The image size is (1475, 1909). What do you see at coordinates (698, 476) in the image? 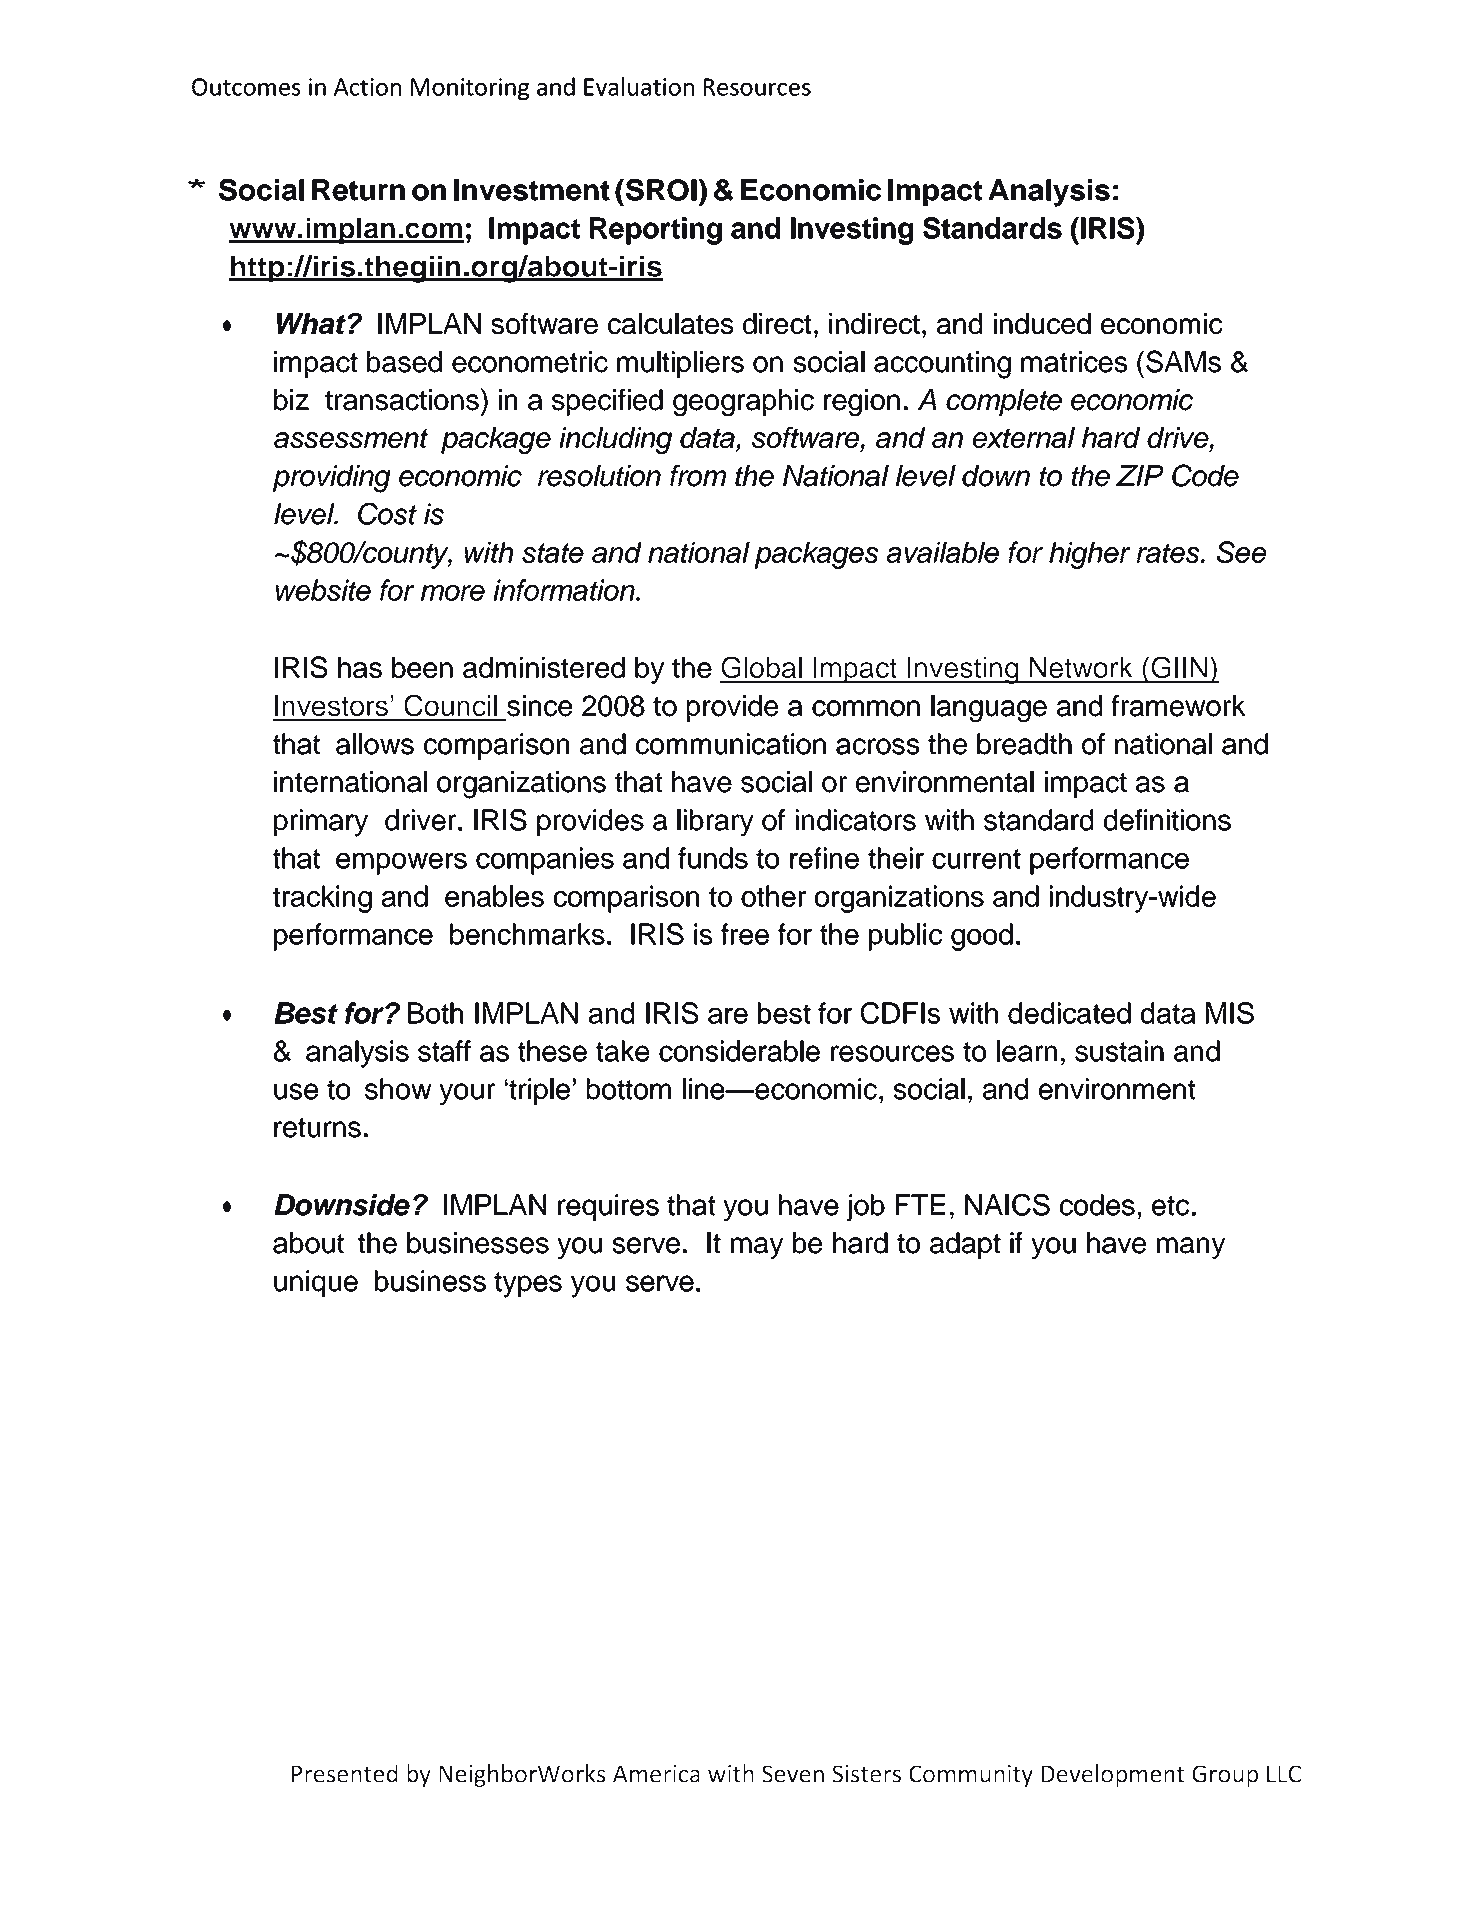
I see `from` at bounding box center [698, 476].
